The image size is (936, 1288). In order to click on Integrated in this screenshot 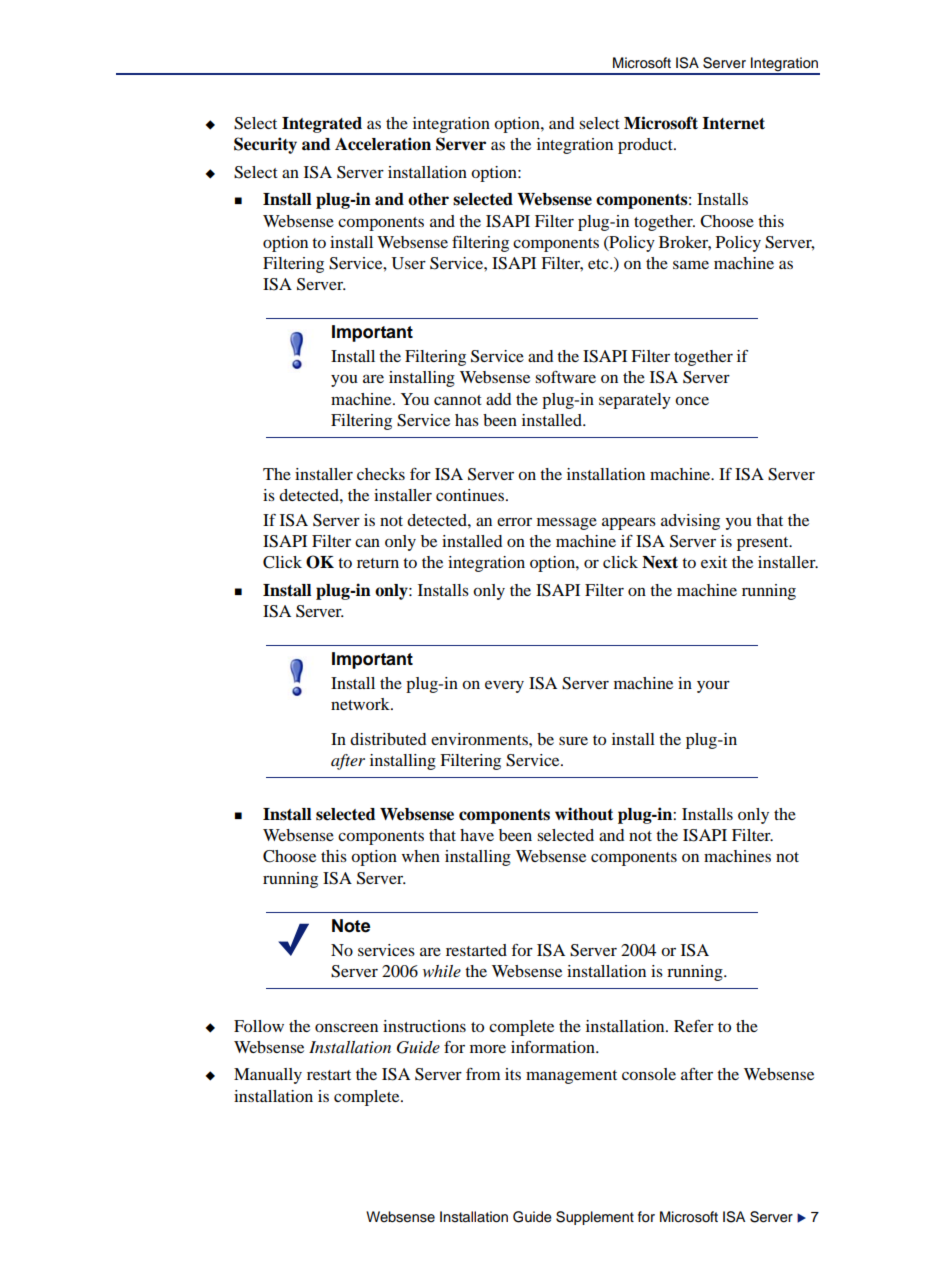, I will do `click(322, 125)`.
